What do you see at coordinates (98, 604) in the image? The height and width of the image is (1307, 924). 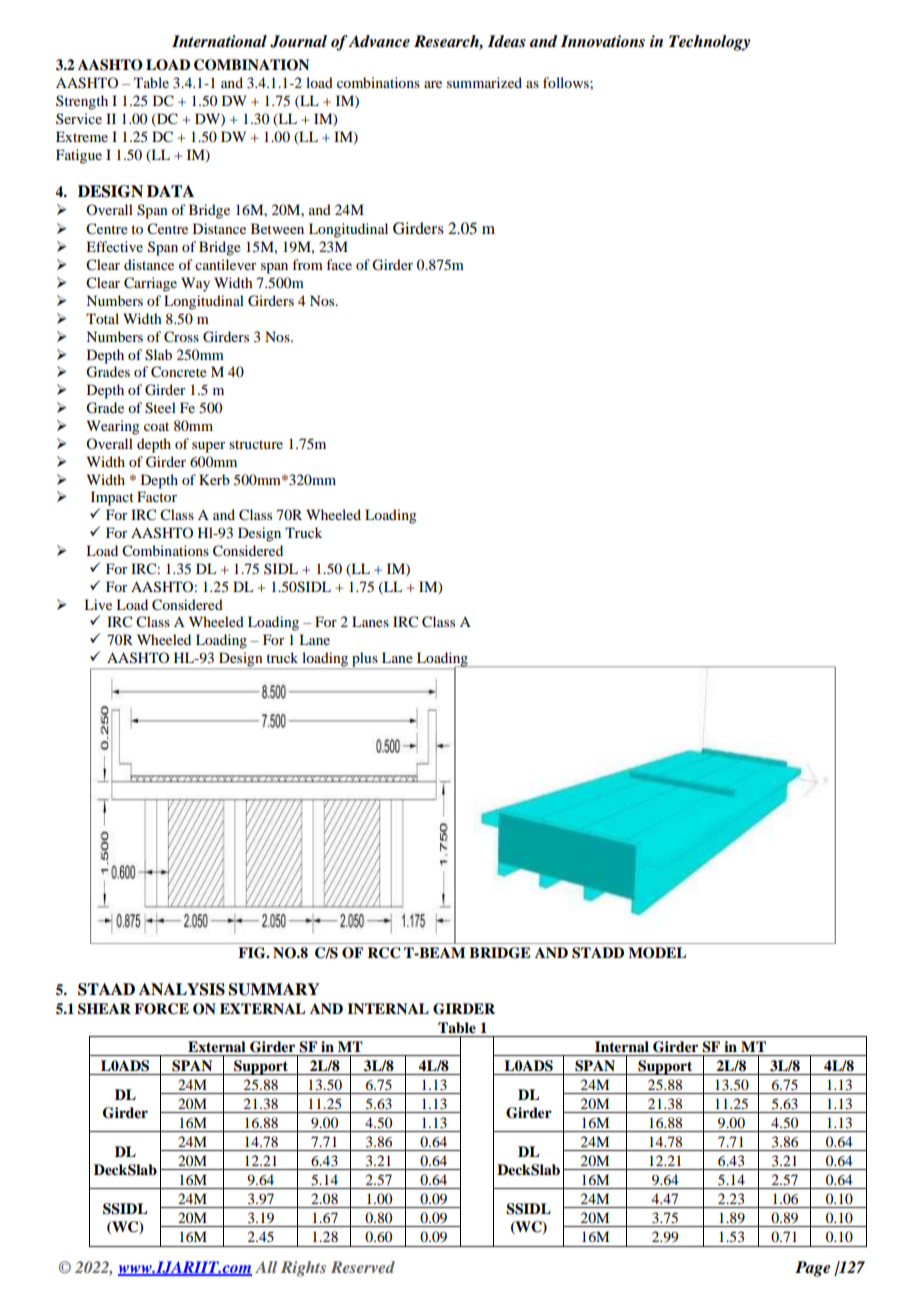 I see `Live` at bounding box center [98, 604].
